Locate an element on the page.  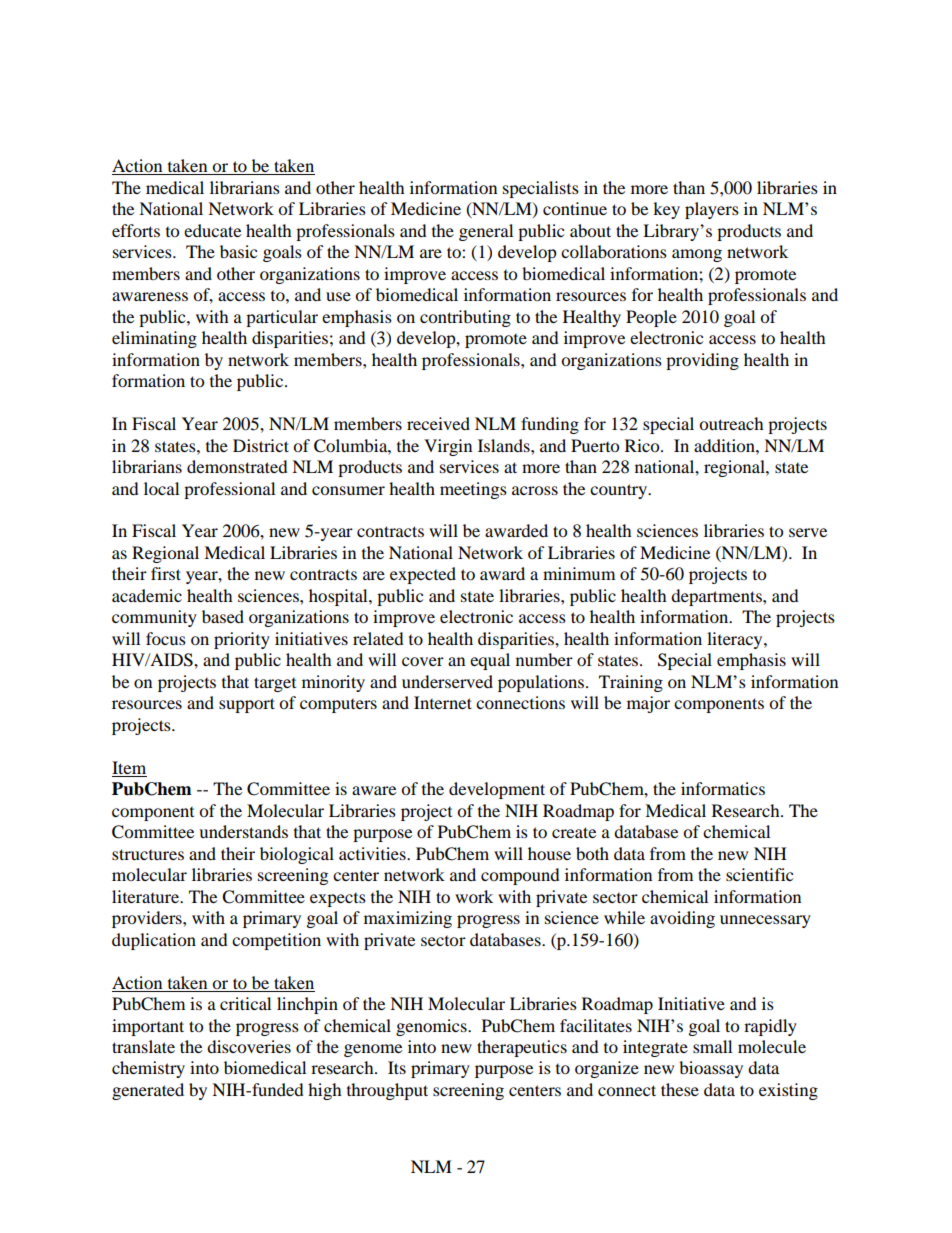
among is located at coordinates (697, 255).
